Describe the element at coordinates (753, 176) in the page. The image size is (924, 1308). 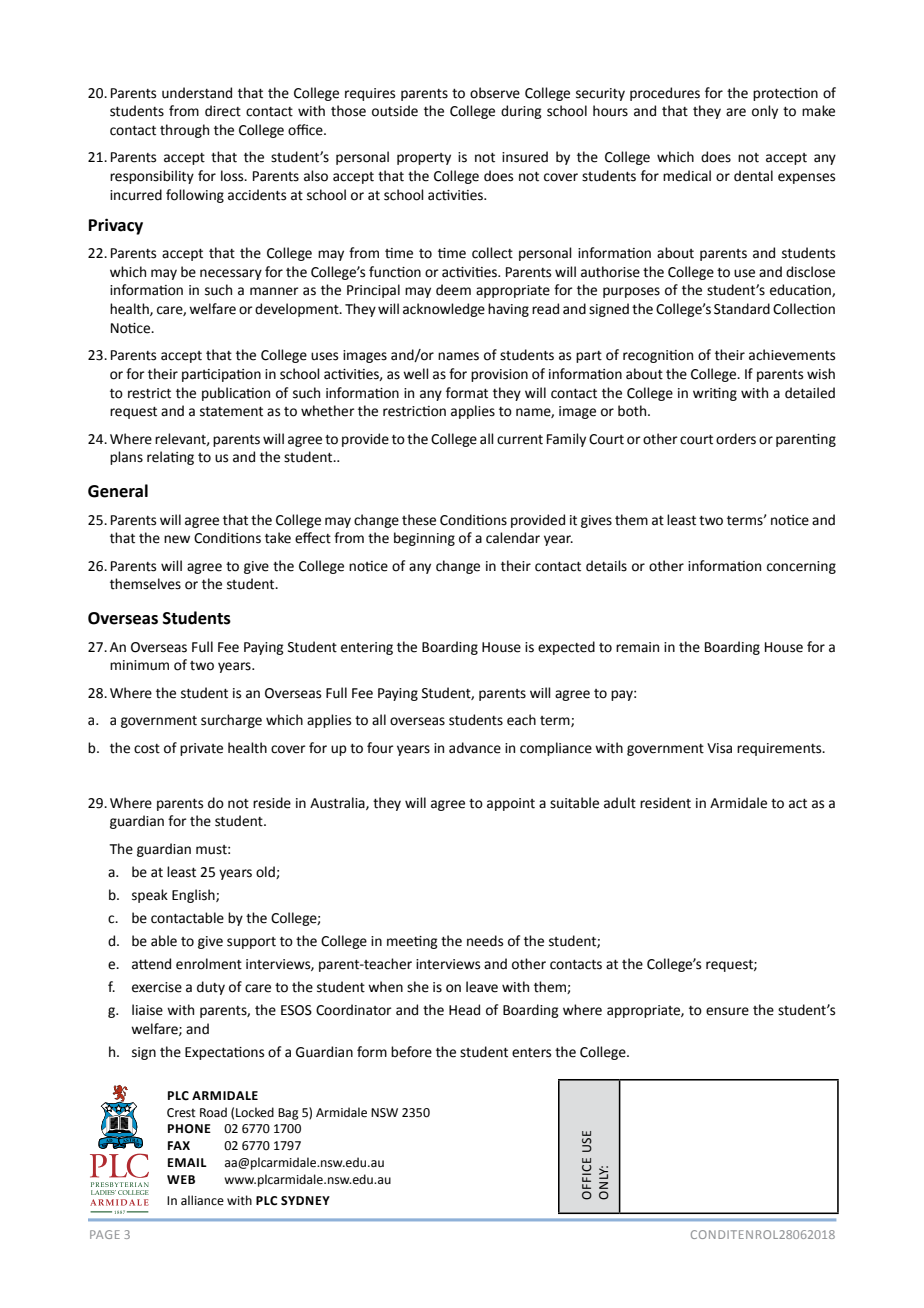
I see `dental` at that location.
